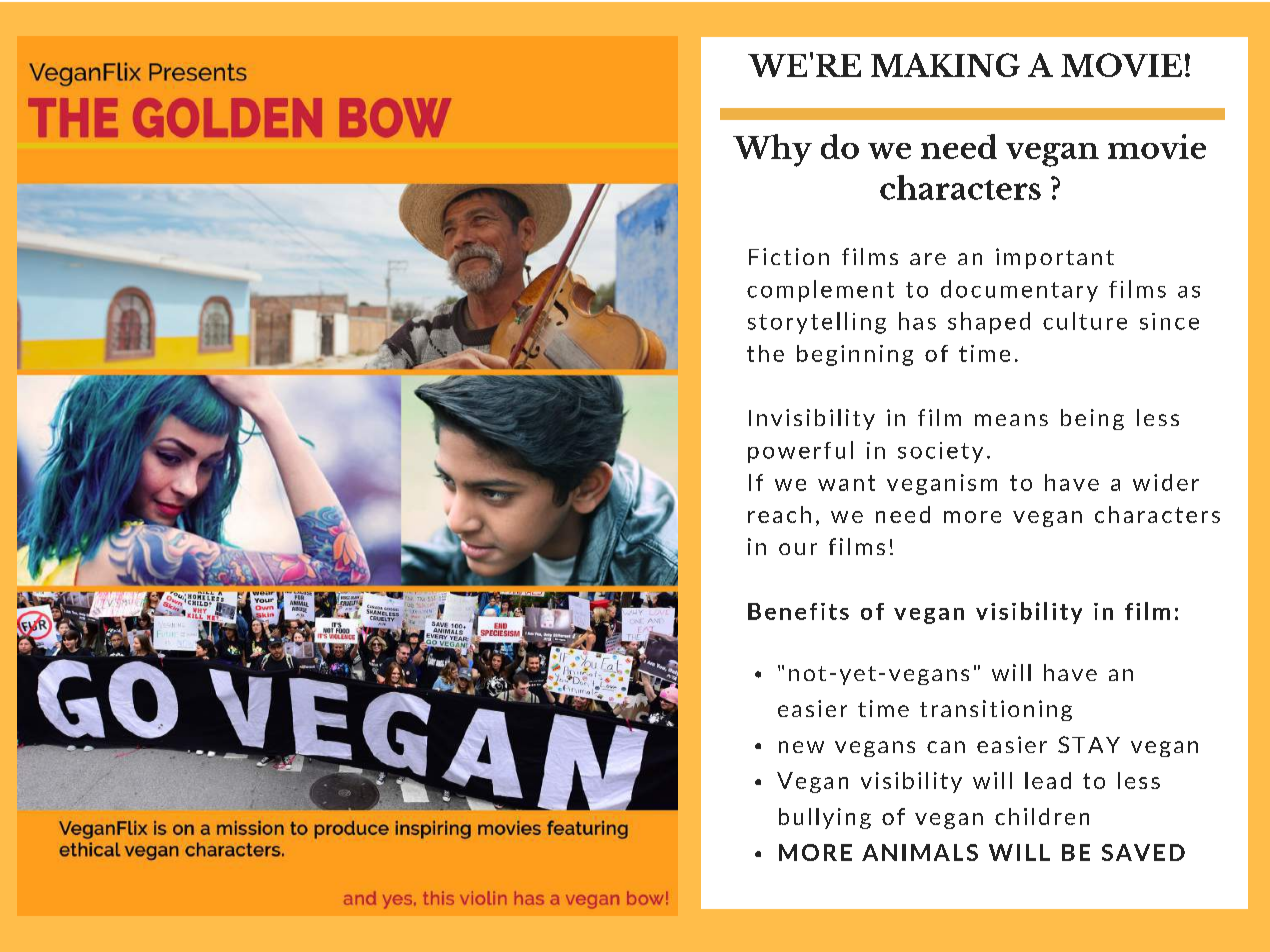 This screenshot has width=1270, height=952. What do you see at coordinates (1055, 258) in the screenshot?
I see `important` at bounding box center [1055, 258].
